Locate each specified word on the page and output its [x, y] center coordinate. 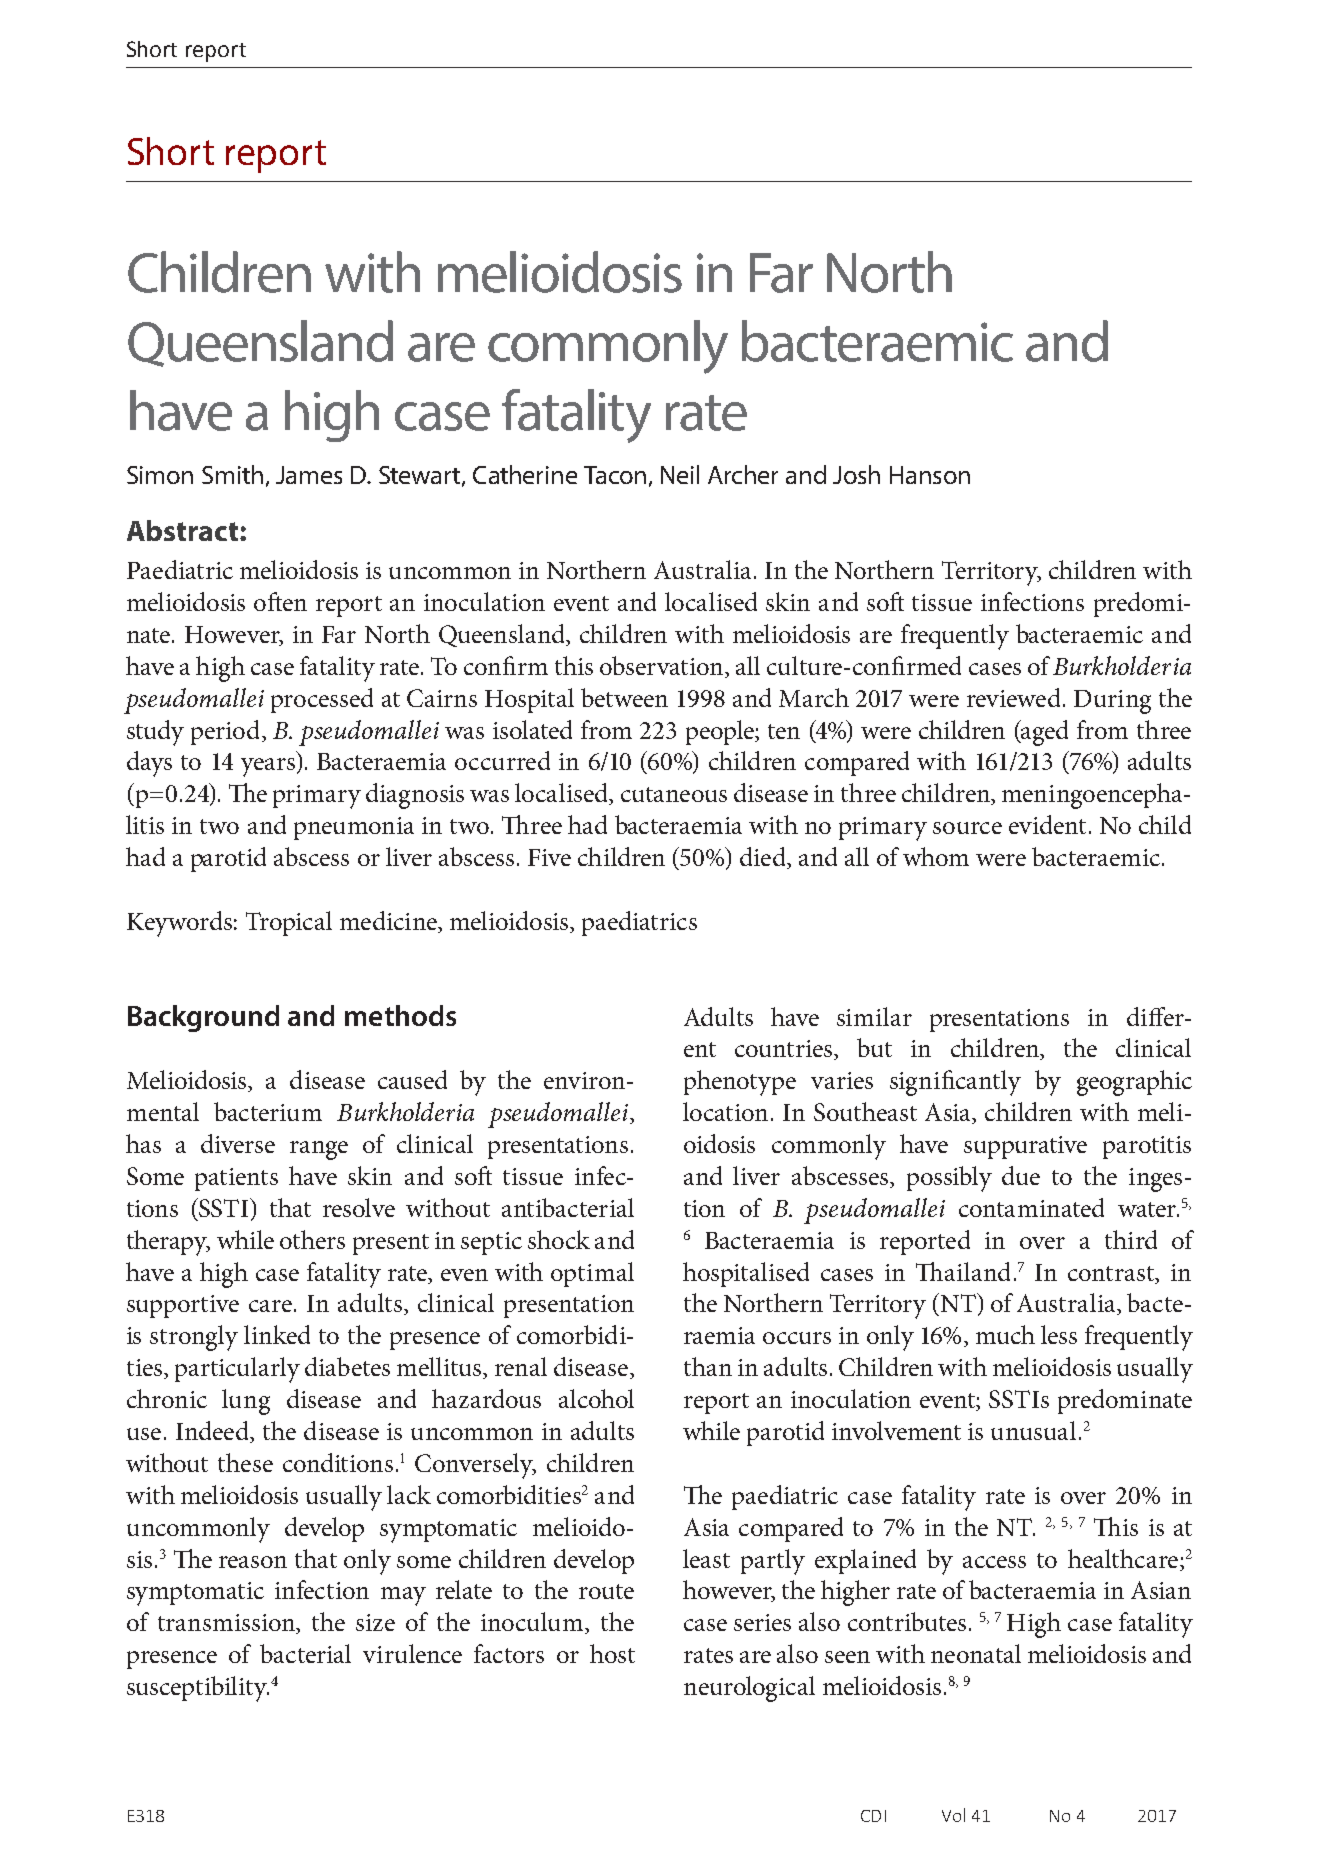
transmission [227, 1624]
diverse [238, 1143]
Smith [232, 474]
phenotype [740, 1083]
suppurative [1025, 1147]
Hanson [930, 475]
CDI [873, 1816]
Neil [680, 474]
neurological [749, 1689]
